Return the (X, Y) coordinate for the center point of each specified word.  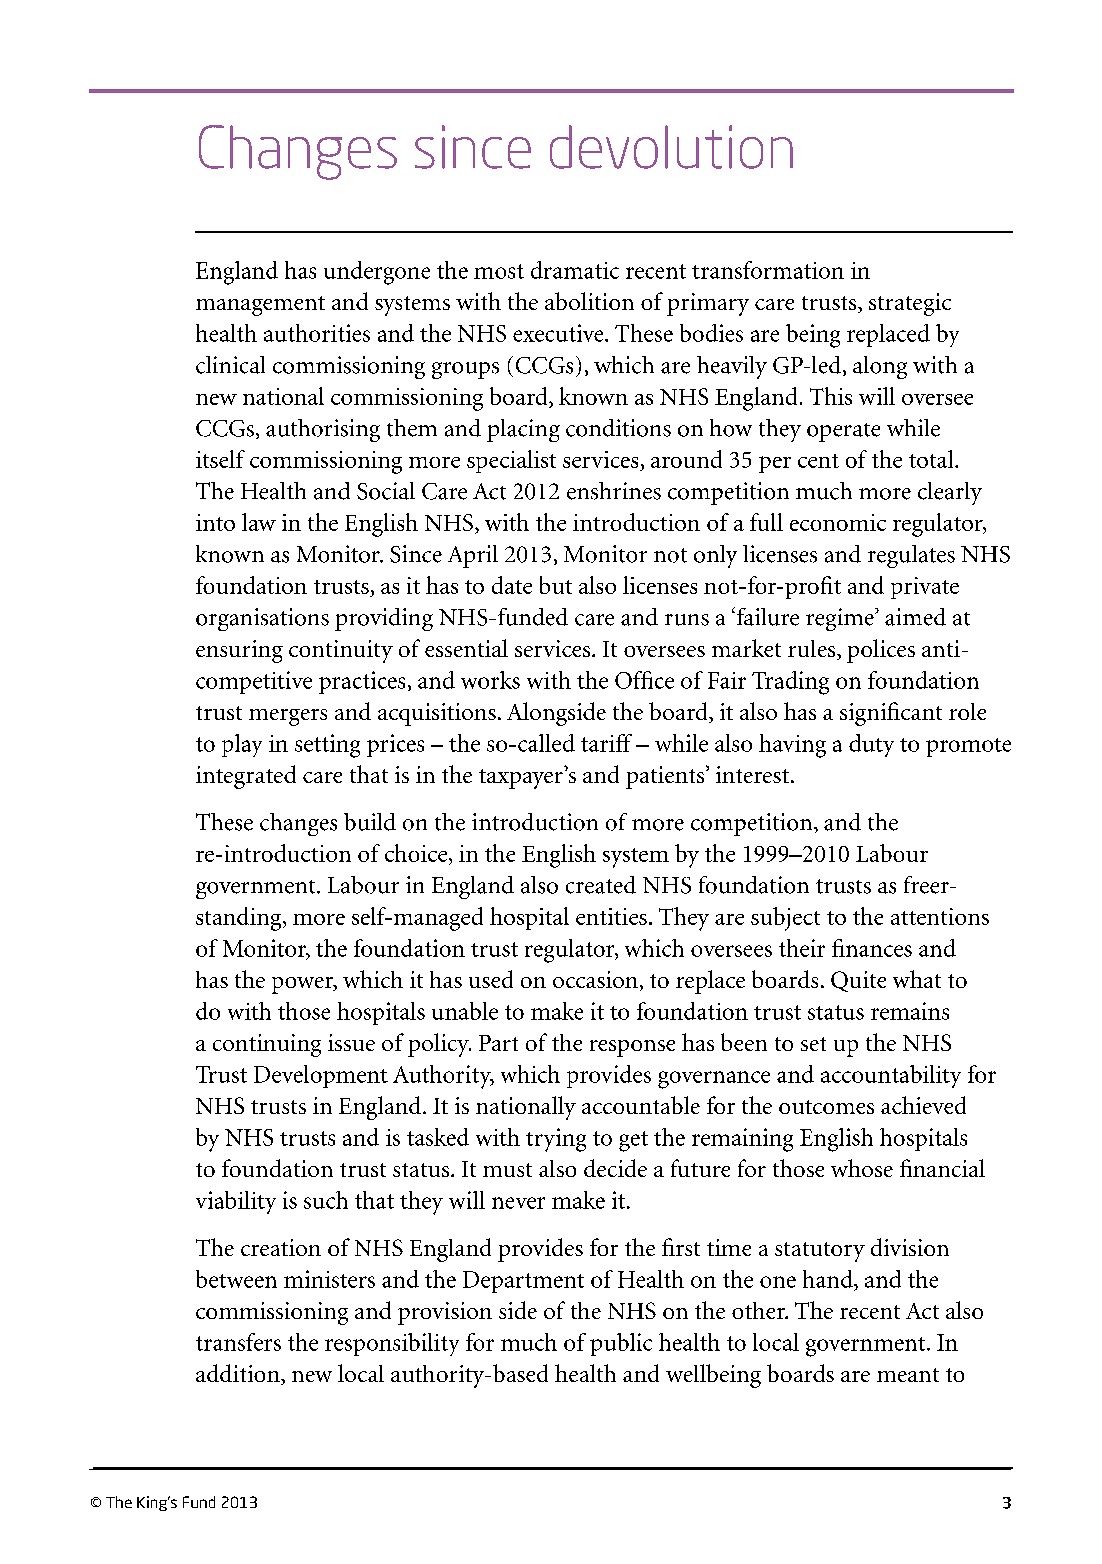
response (632, 1048)
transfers (238, 1342)
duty (871, 745)
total (932, 459)
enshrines (614, 491)
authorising (323, 430)
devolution (671, 147)
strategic (910, 304)
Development (321, 1076)
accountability (891, 1076)
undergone (377, 273)
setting (327, 746)
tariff (606, 743)
